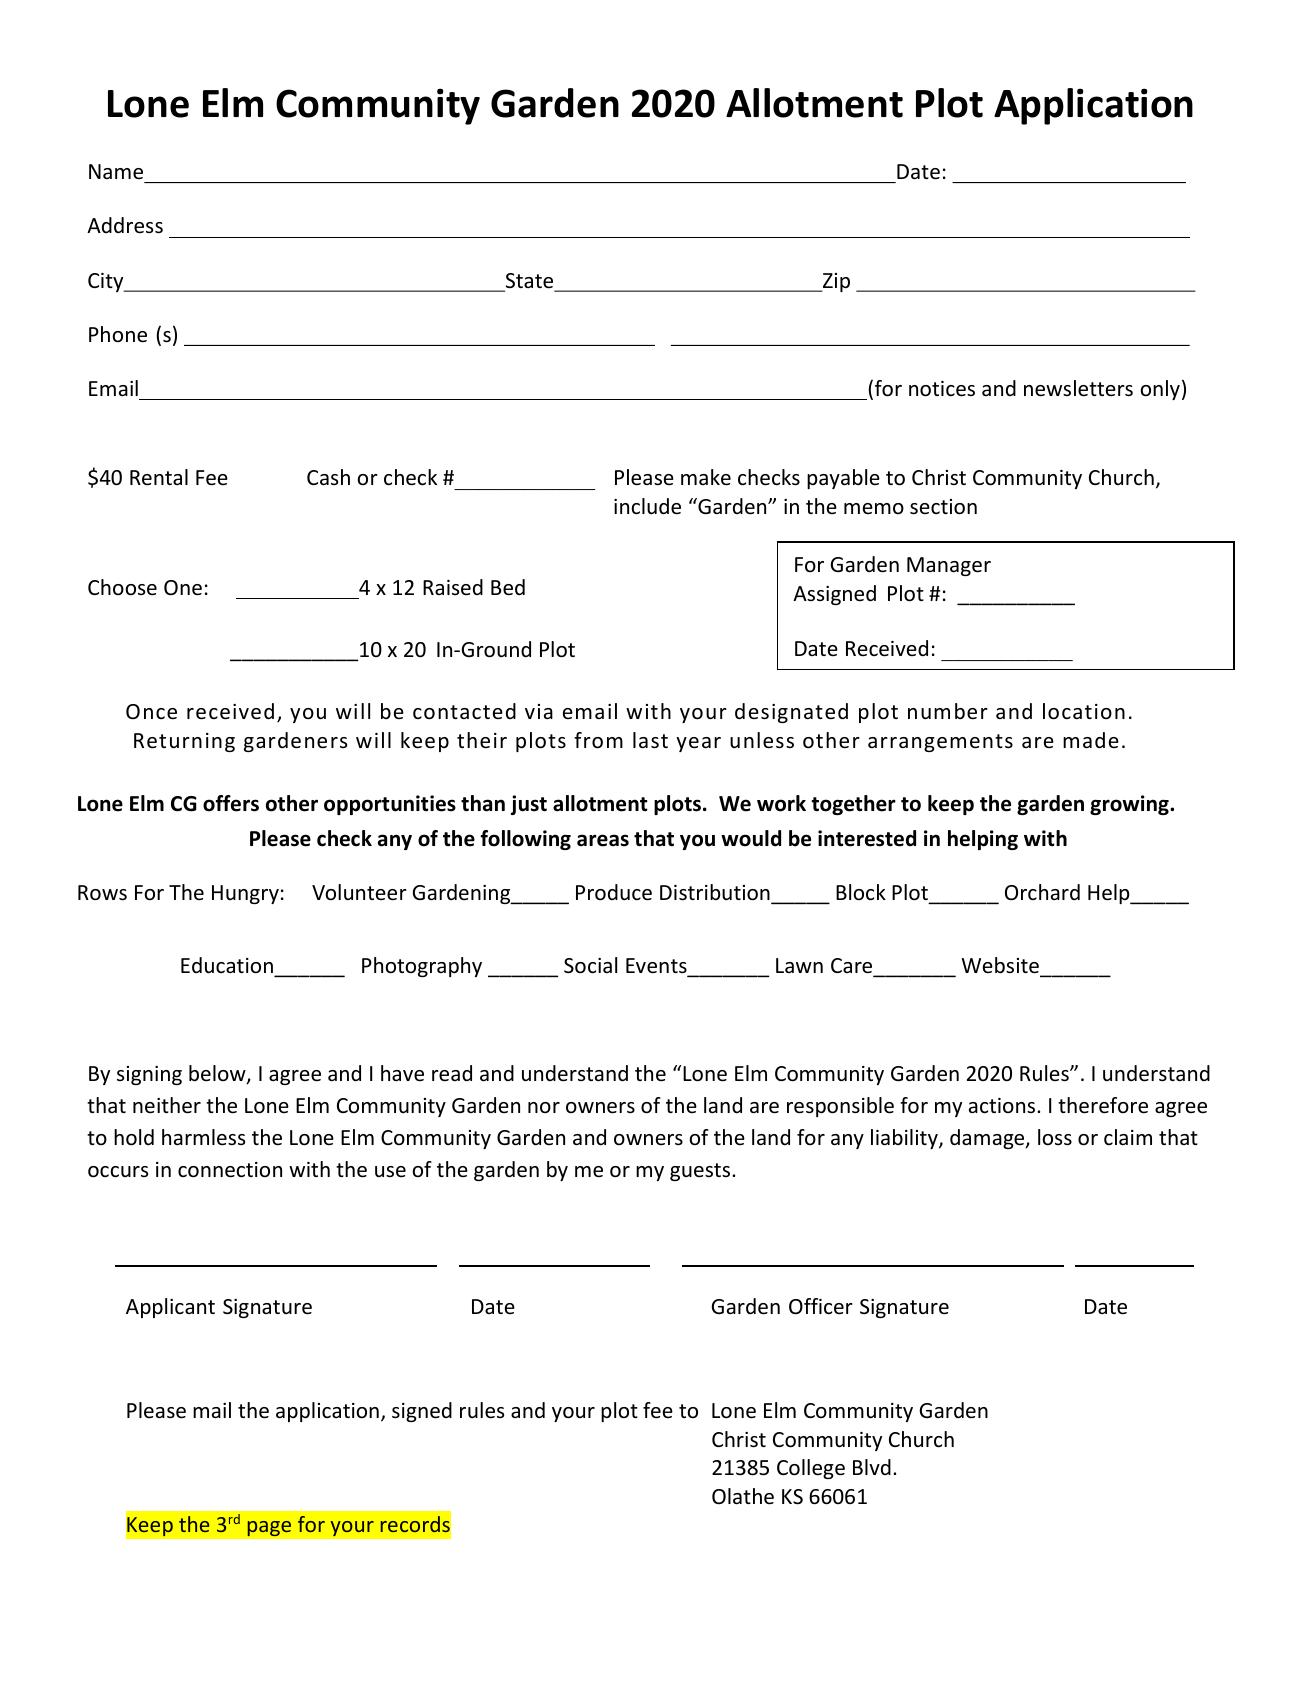 Image resolution: width=1303 pixels, height=1686 pixels. I want to click on actions, so click(1003, 1106).
